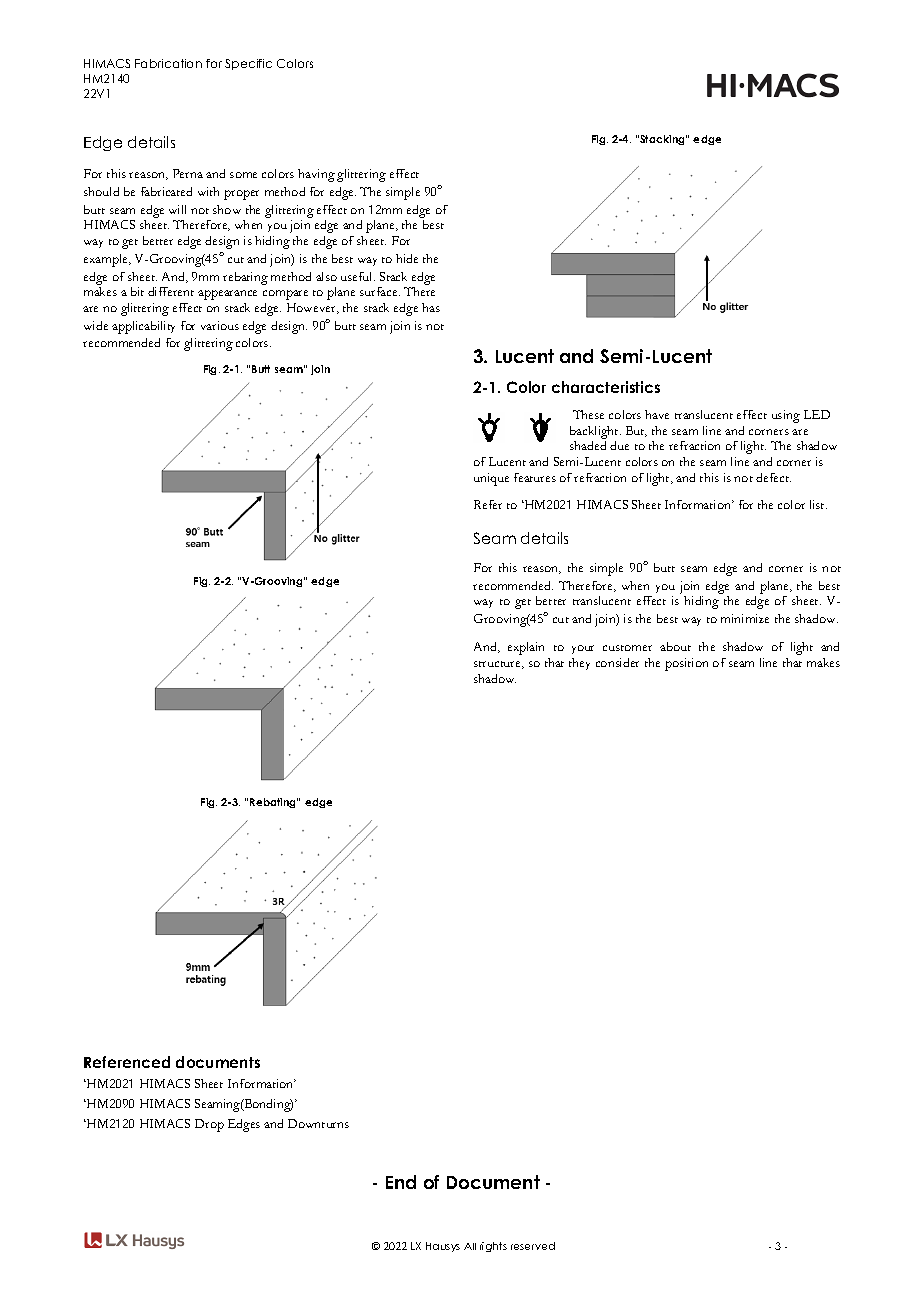 Image resolution: width=924 pixels, height=1308 pixels. I want to click on unique, so click(491, 479).
